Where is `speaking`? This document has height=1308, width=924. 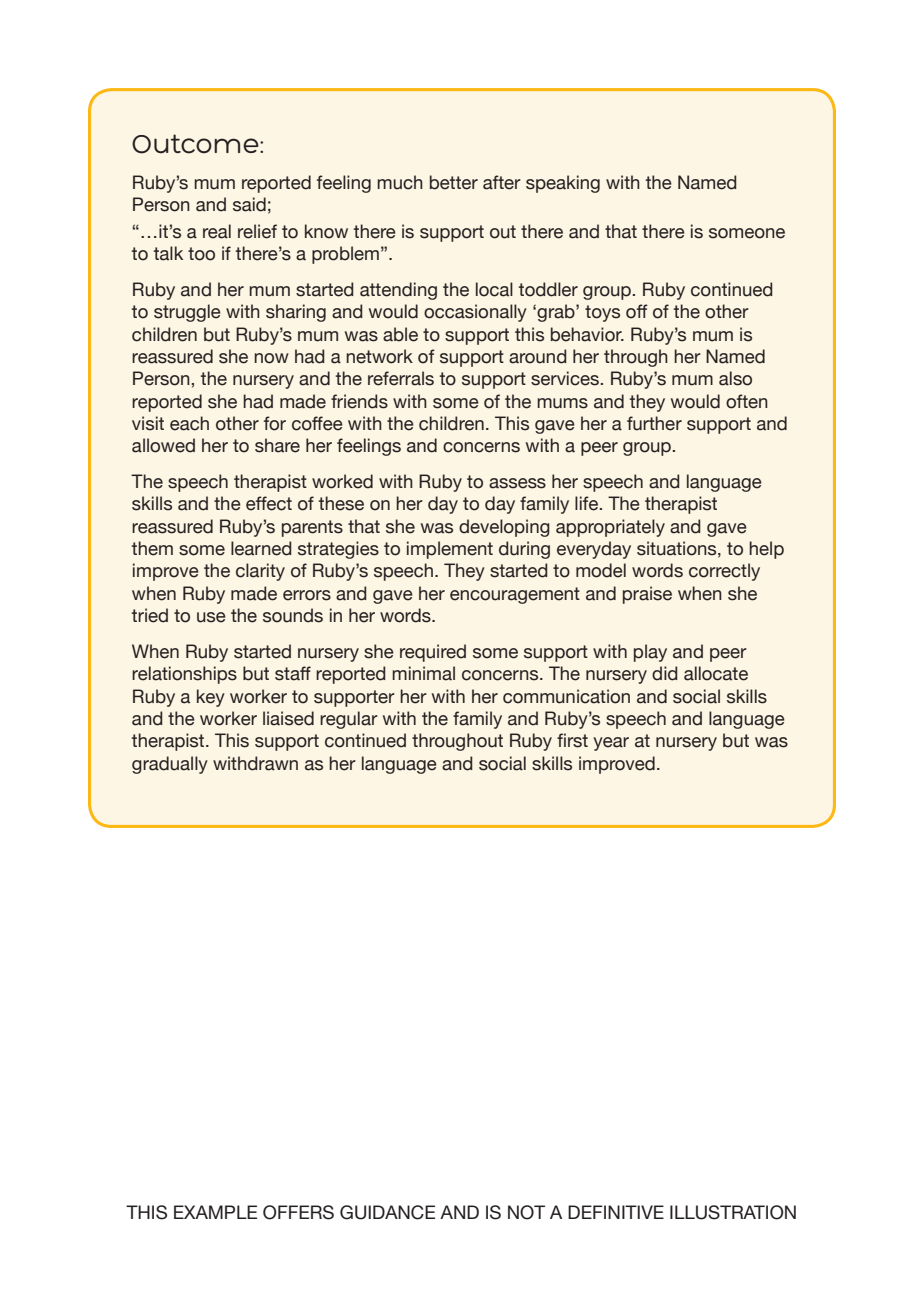 speaking is located at coordinates (563, 184).
